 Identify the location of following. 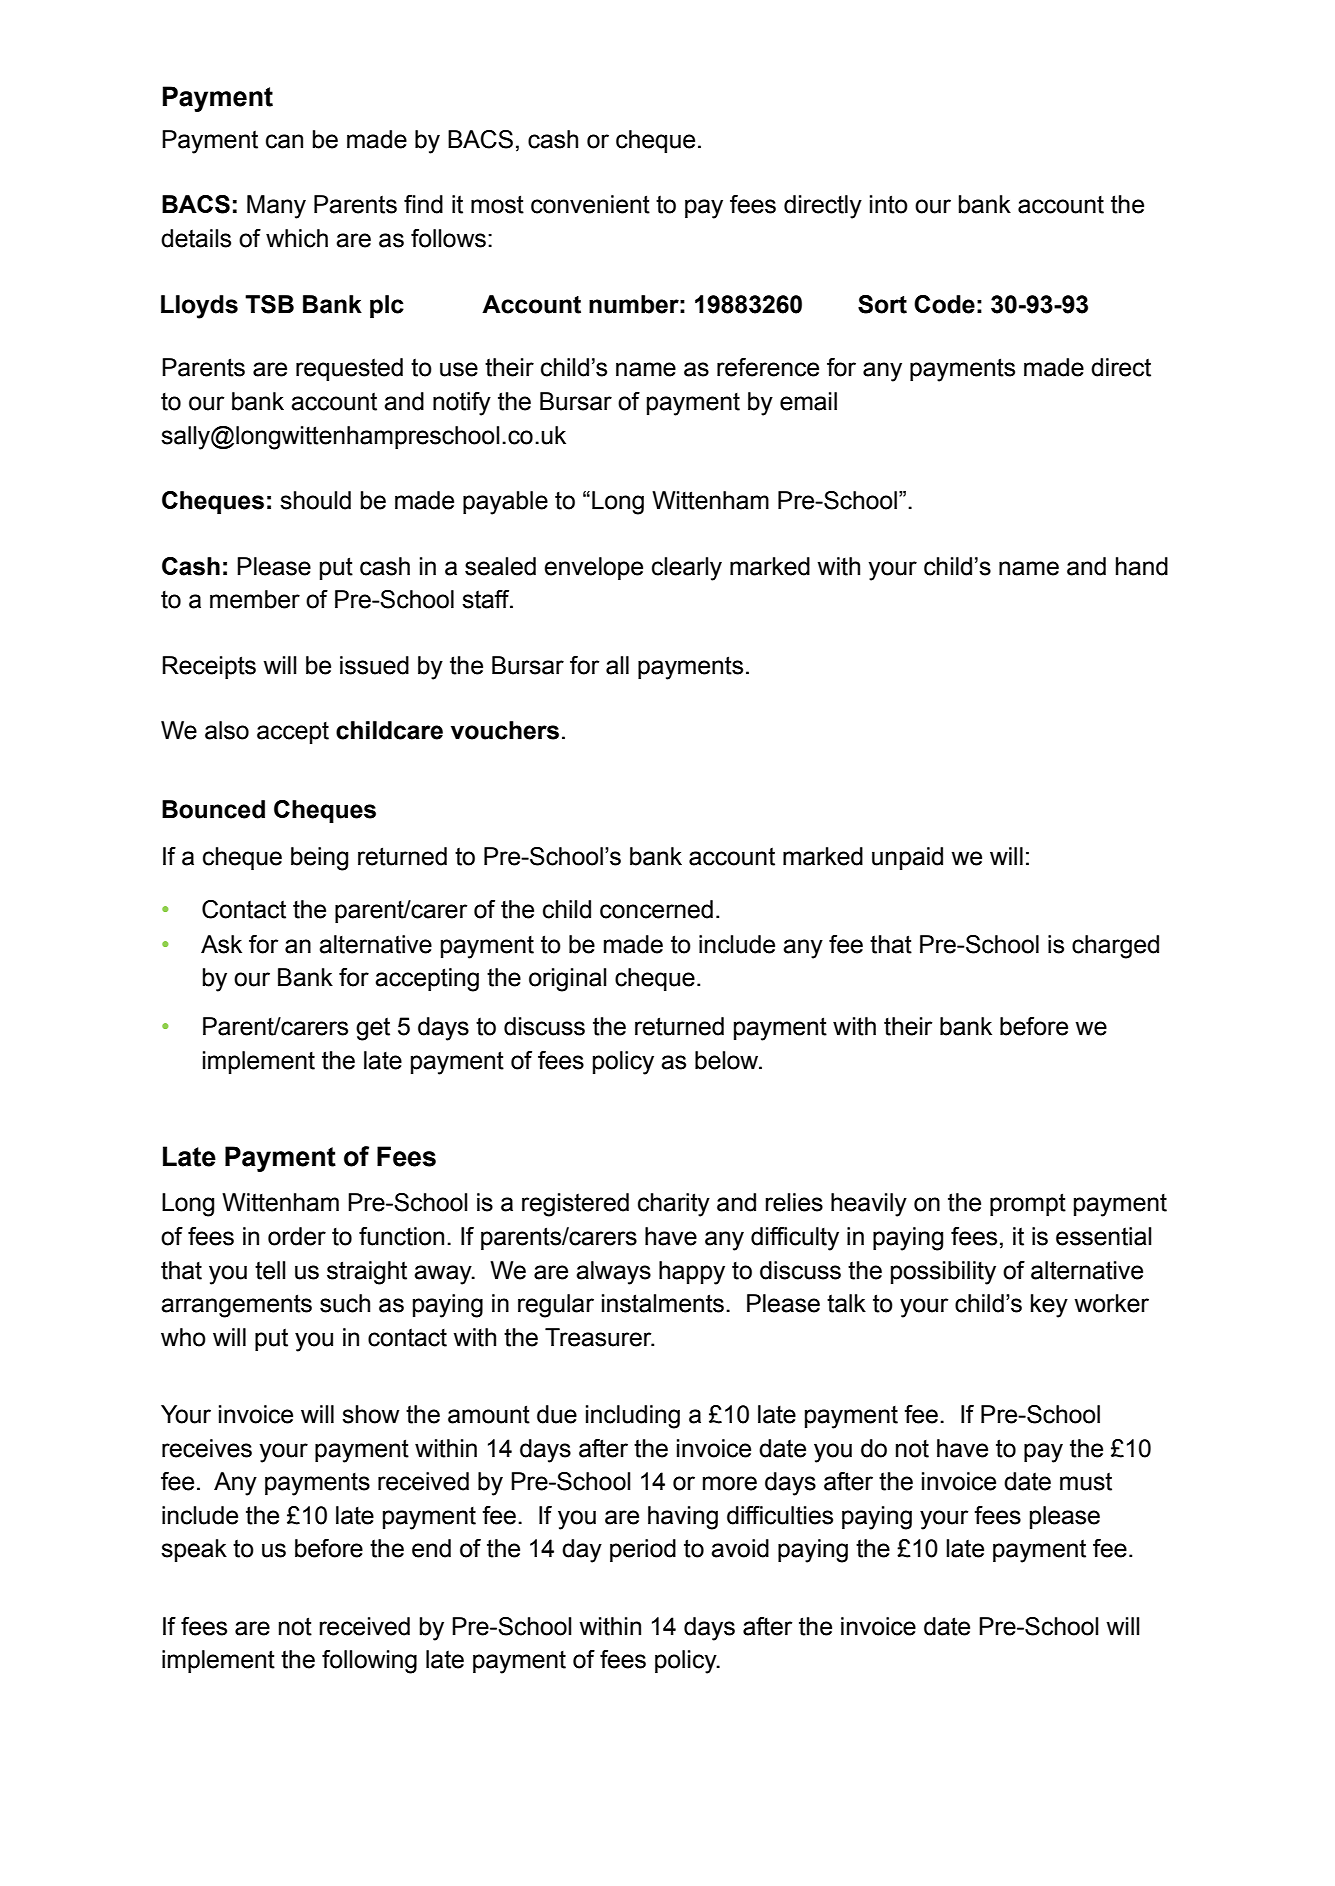
(369, 1662).
